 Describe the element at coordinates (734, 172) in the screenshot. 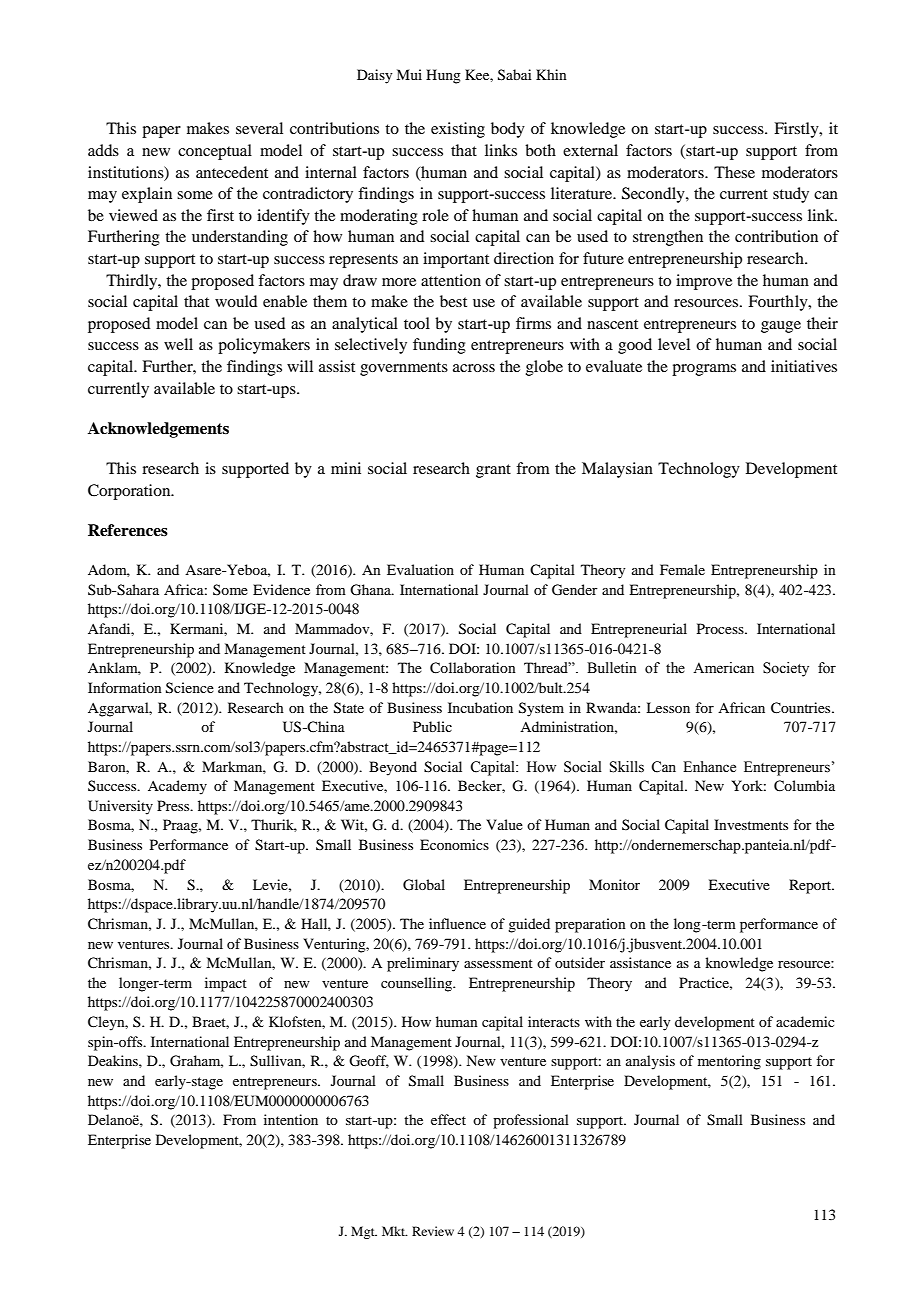

I see `These` at that location.
